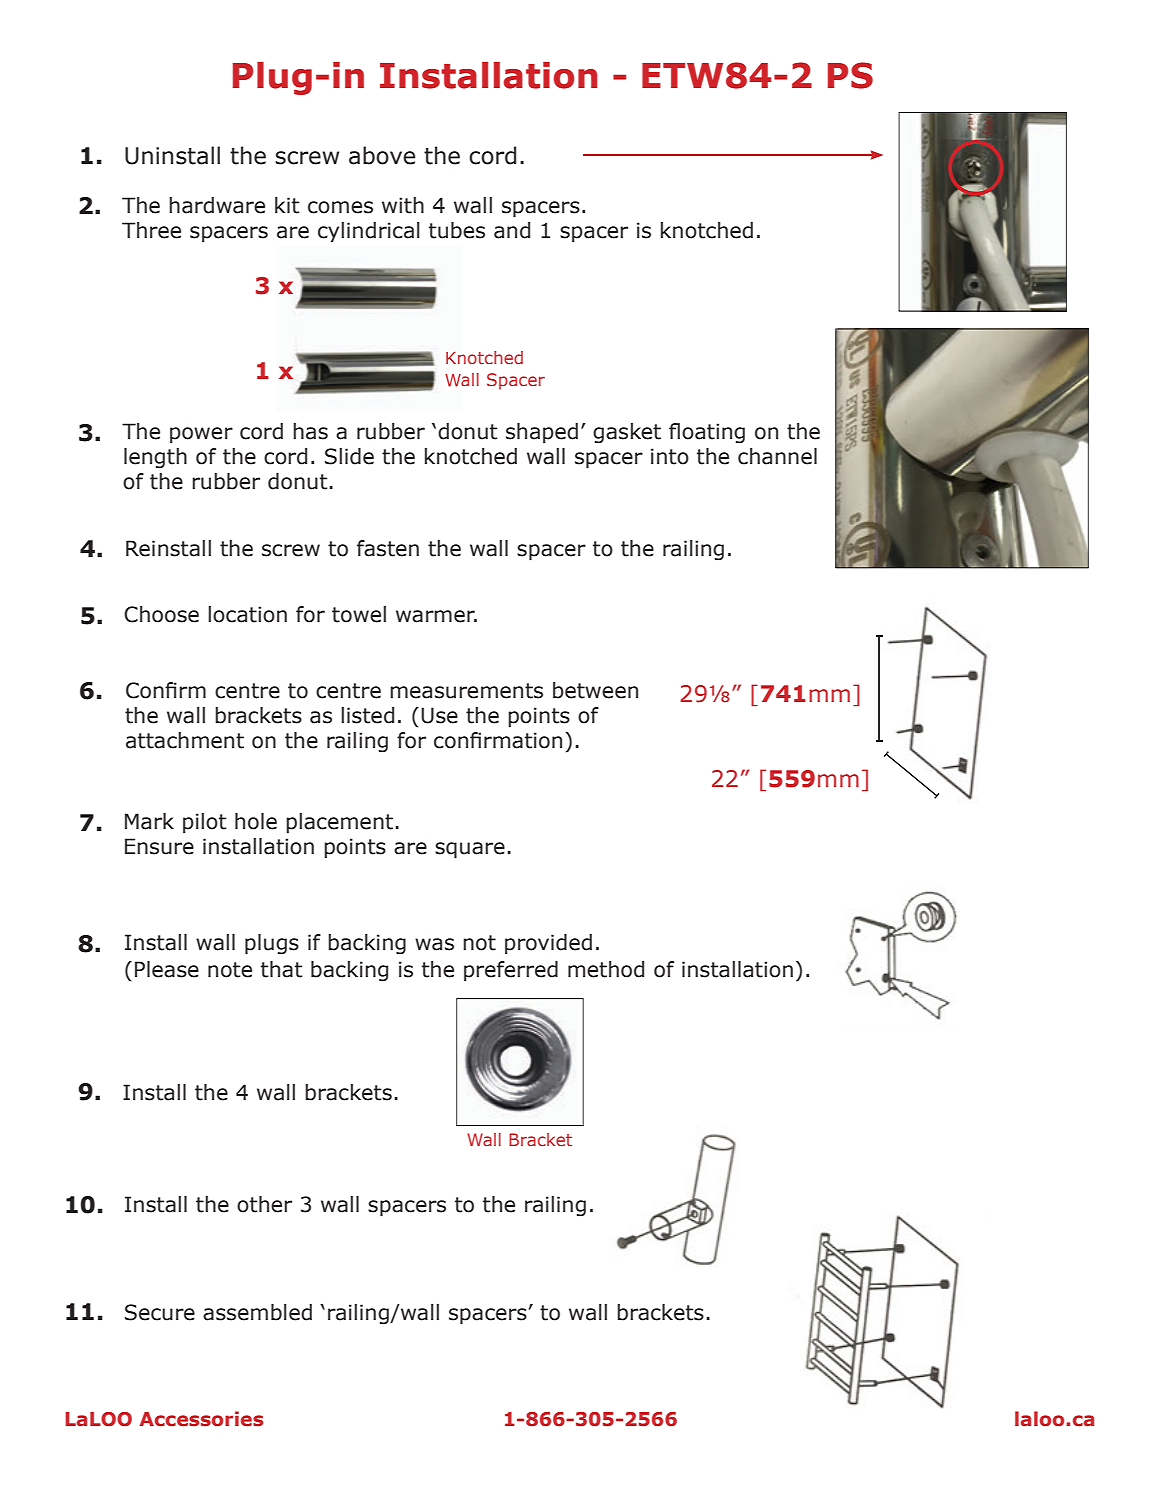 This screenshot has height=1496, width=1156. I want to click on note, so click(230, 970).
